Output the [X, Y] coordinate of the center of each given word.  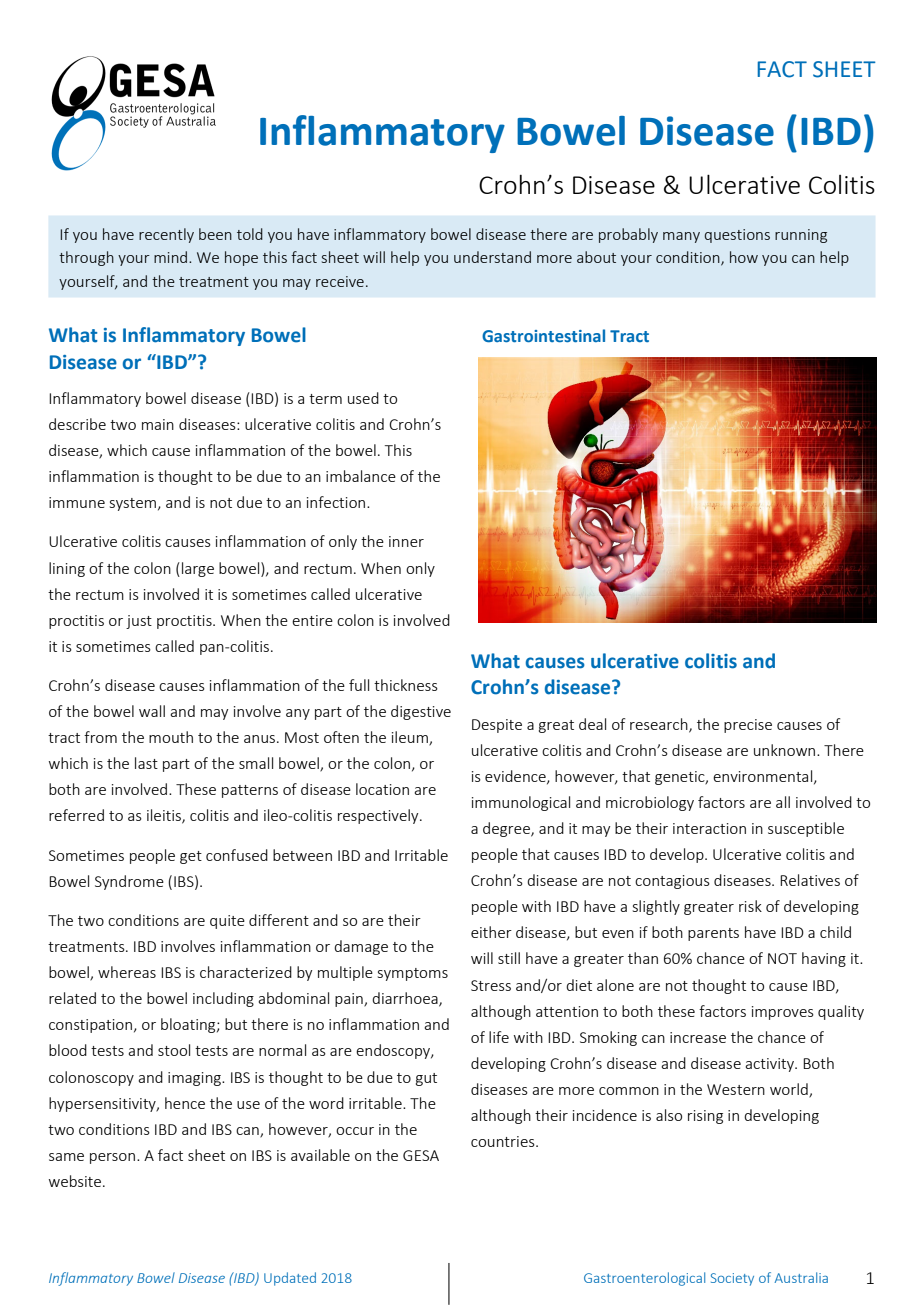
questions [737, 236]
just [139, 622]
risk [750, 906]
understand [492, 257]
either [491, 932]
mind [172, 257]
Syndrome [129, 882]
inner [406, 541]
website [76, 1181]
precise [748, 726]
